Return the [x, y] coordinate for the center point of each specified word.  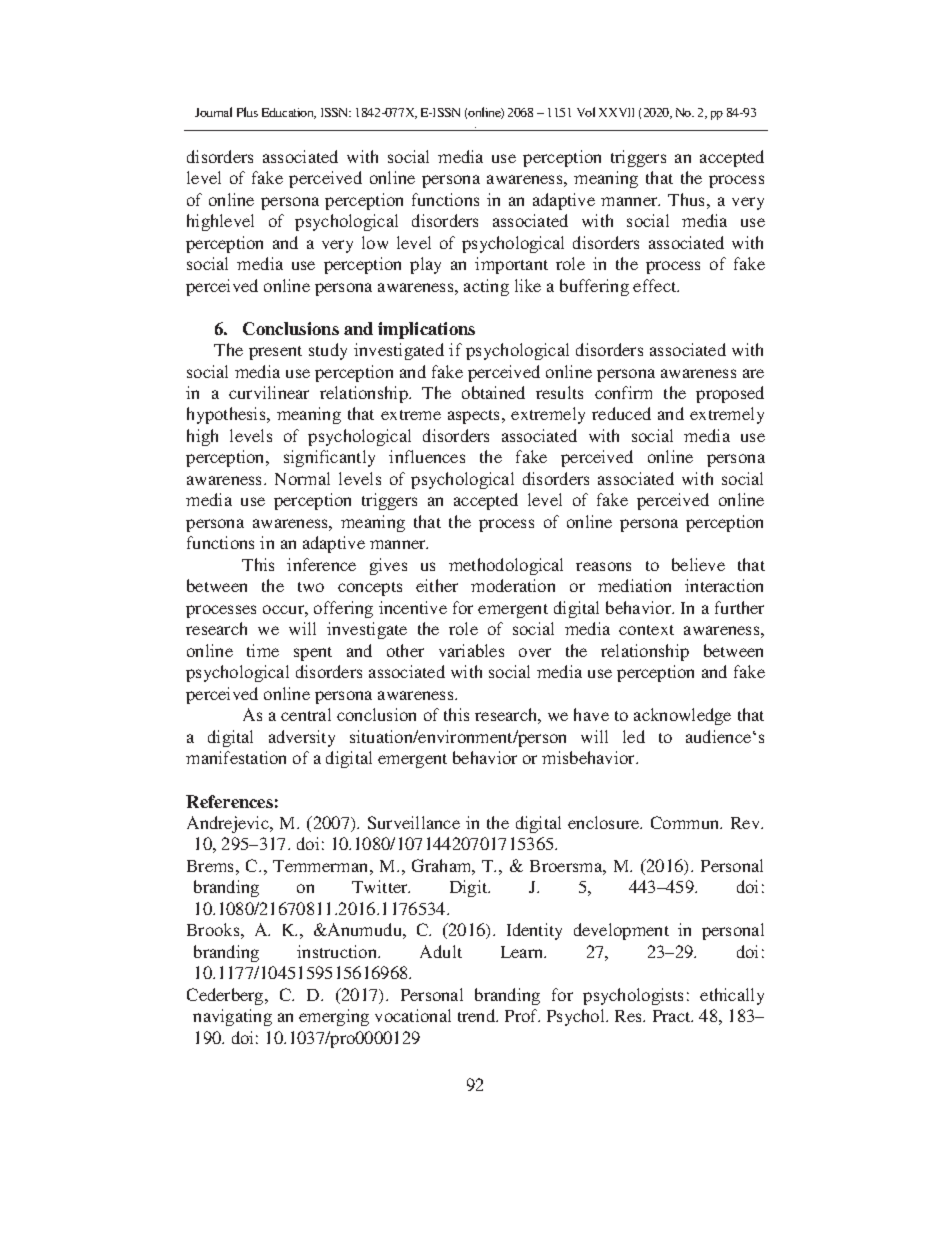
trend [478, 1015]
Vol [586, 112]
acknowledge [682, 716]
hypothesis [227, 415]
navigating [232, 1017]
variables [471, 650]
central [306, 714]
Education [289, 113]
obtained [493, 392]
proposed [730, 394]
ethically [732, 996]
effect [656, 285]
